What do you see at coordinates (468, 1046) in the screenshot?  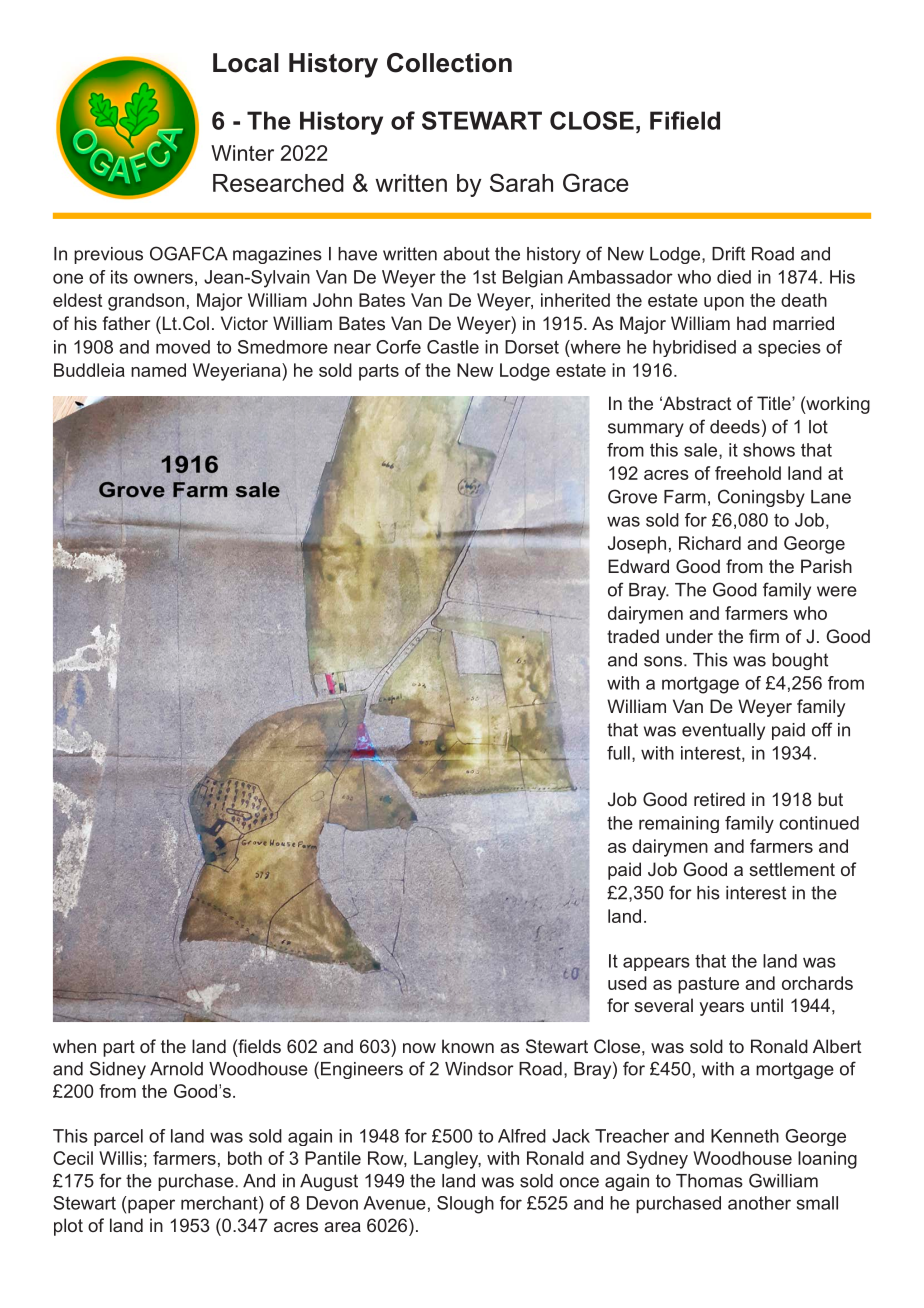 I see `known` at bounding box center [468, 1046].
